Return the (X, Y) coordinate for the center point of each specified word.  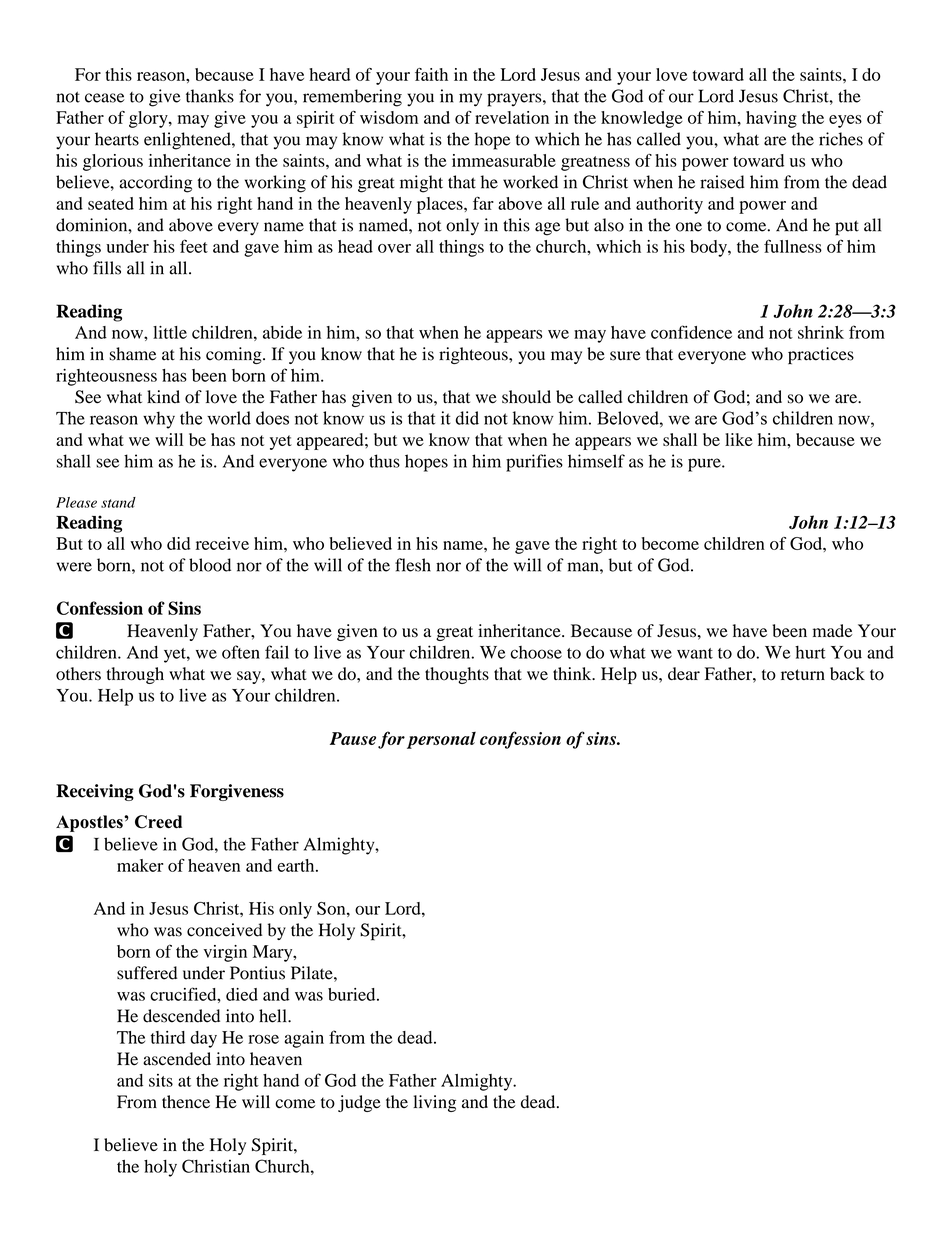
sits (161, 1080)
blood (210, 565)
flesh (413, 565)
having (771, 119)
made (832, 630)
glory (149, 119)
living (434, 1103)
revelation (512, 117)
